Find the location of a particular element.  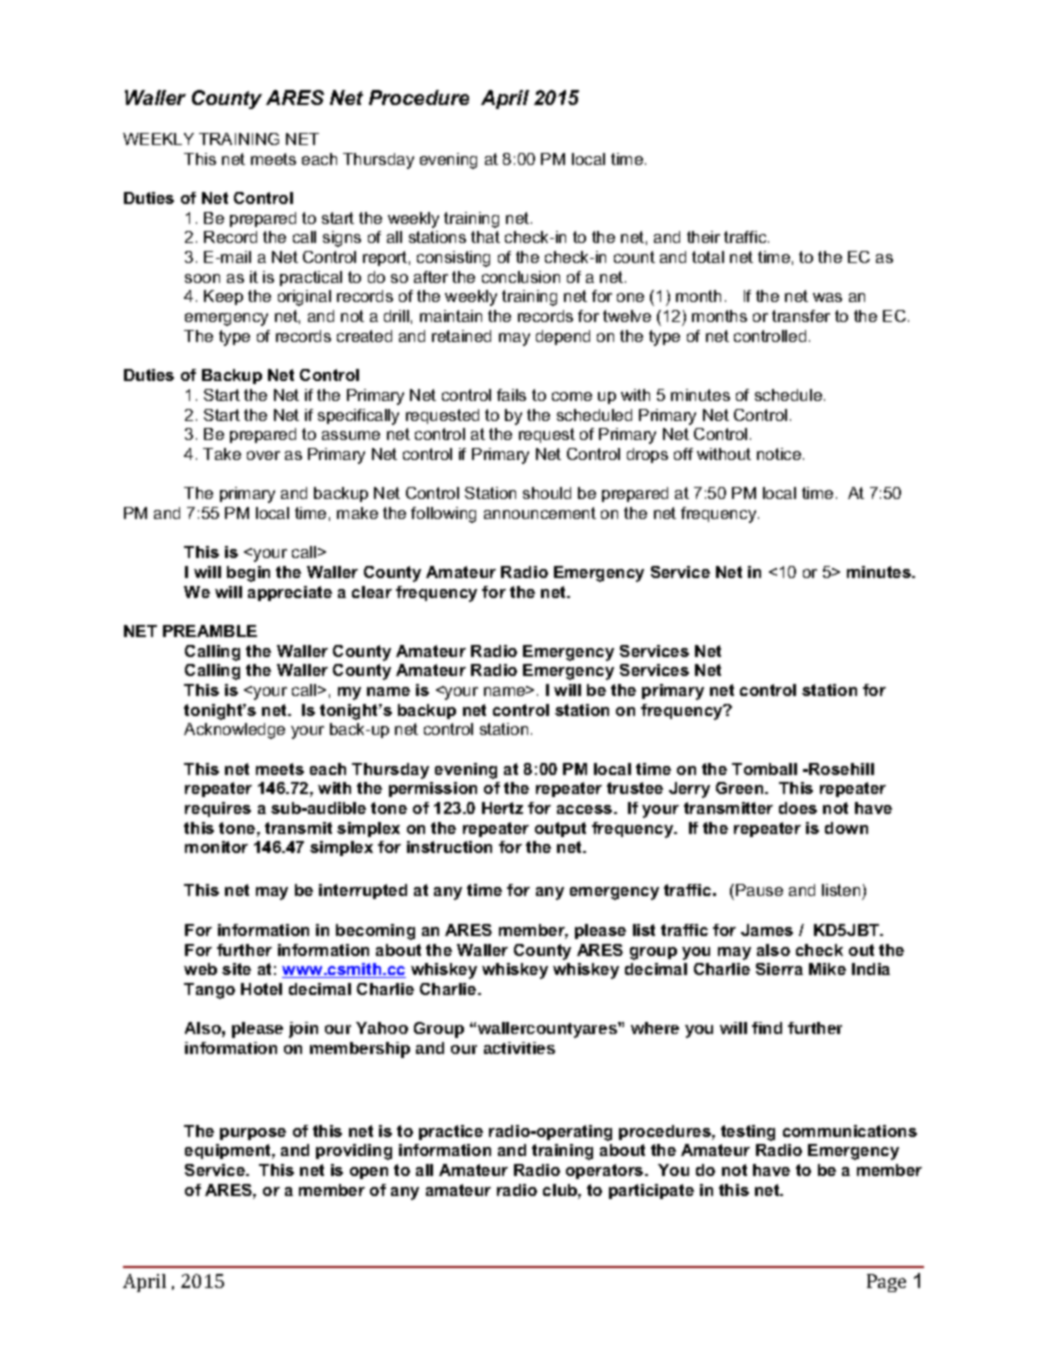

Hotel is located at coordinates (261, 989).
